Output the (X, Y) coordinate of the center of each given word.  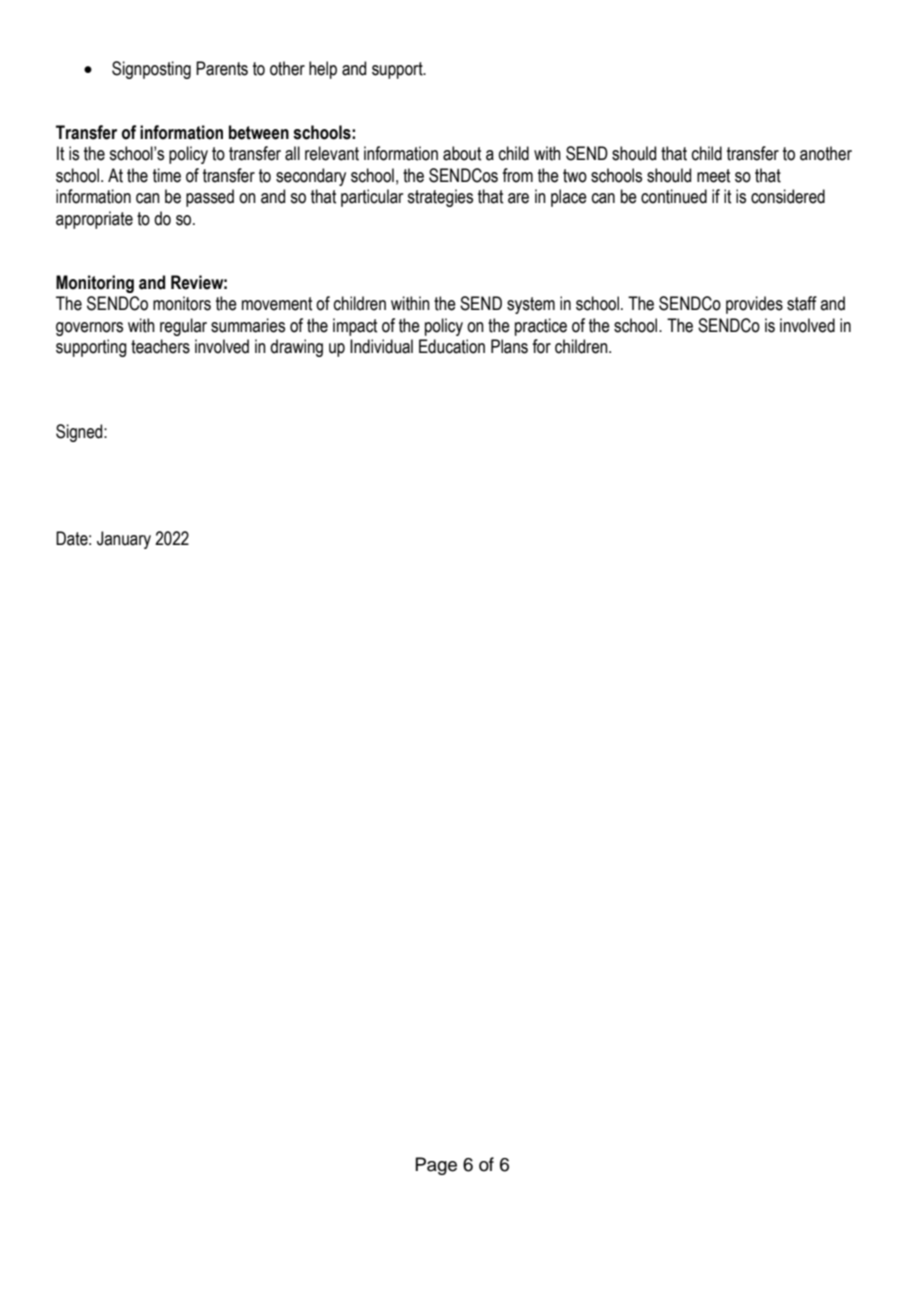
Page (436, 1166)
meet (713, 176)
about (462, 153)
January (124, 540)
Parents (222, 68)
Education (452, 346)
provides (754, 305)
